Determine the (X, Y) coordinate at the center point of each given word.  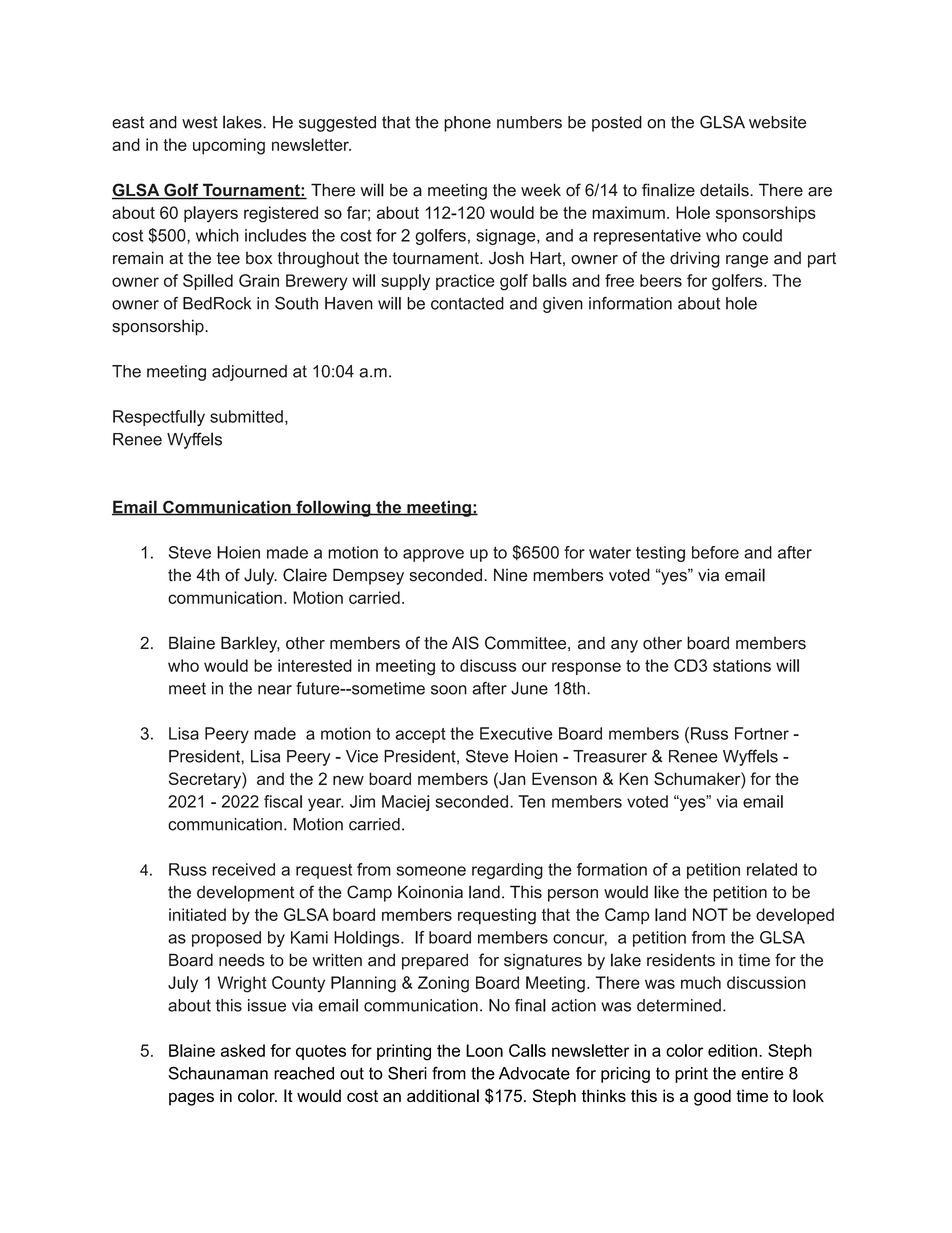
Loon (484, 1050)
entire (762, 1073)
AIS (465, 643)
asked (243, 1050)
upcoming (229, 146)
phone (467, 124)
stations (742, 665)
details (725, 190)
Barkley (250, 644)
